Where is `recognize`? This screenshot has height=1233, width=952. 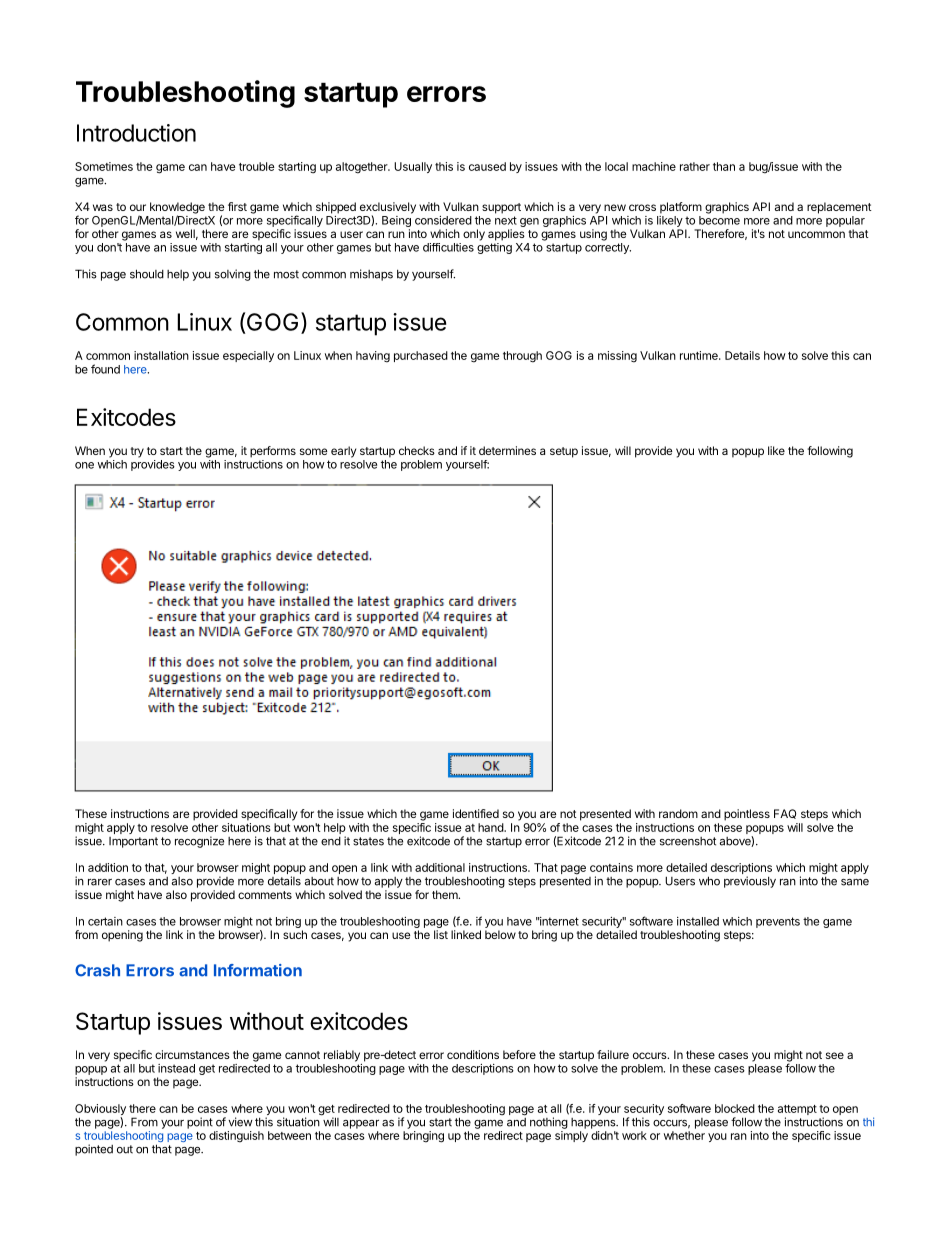 recognize is located at coordinates (199, 842).
